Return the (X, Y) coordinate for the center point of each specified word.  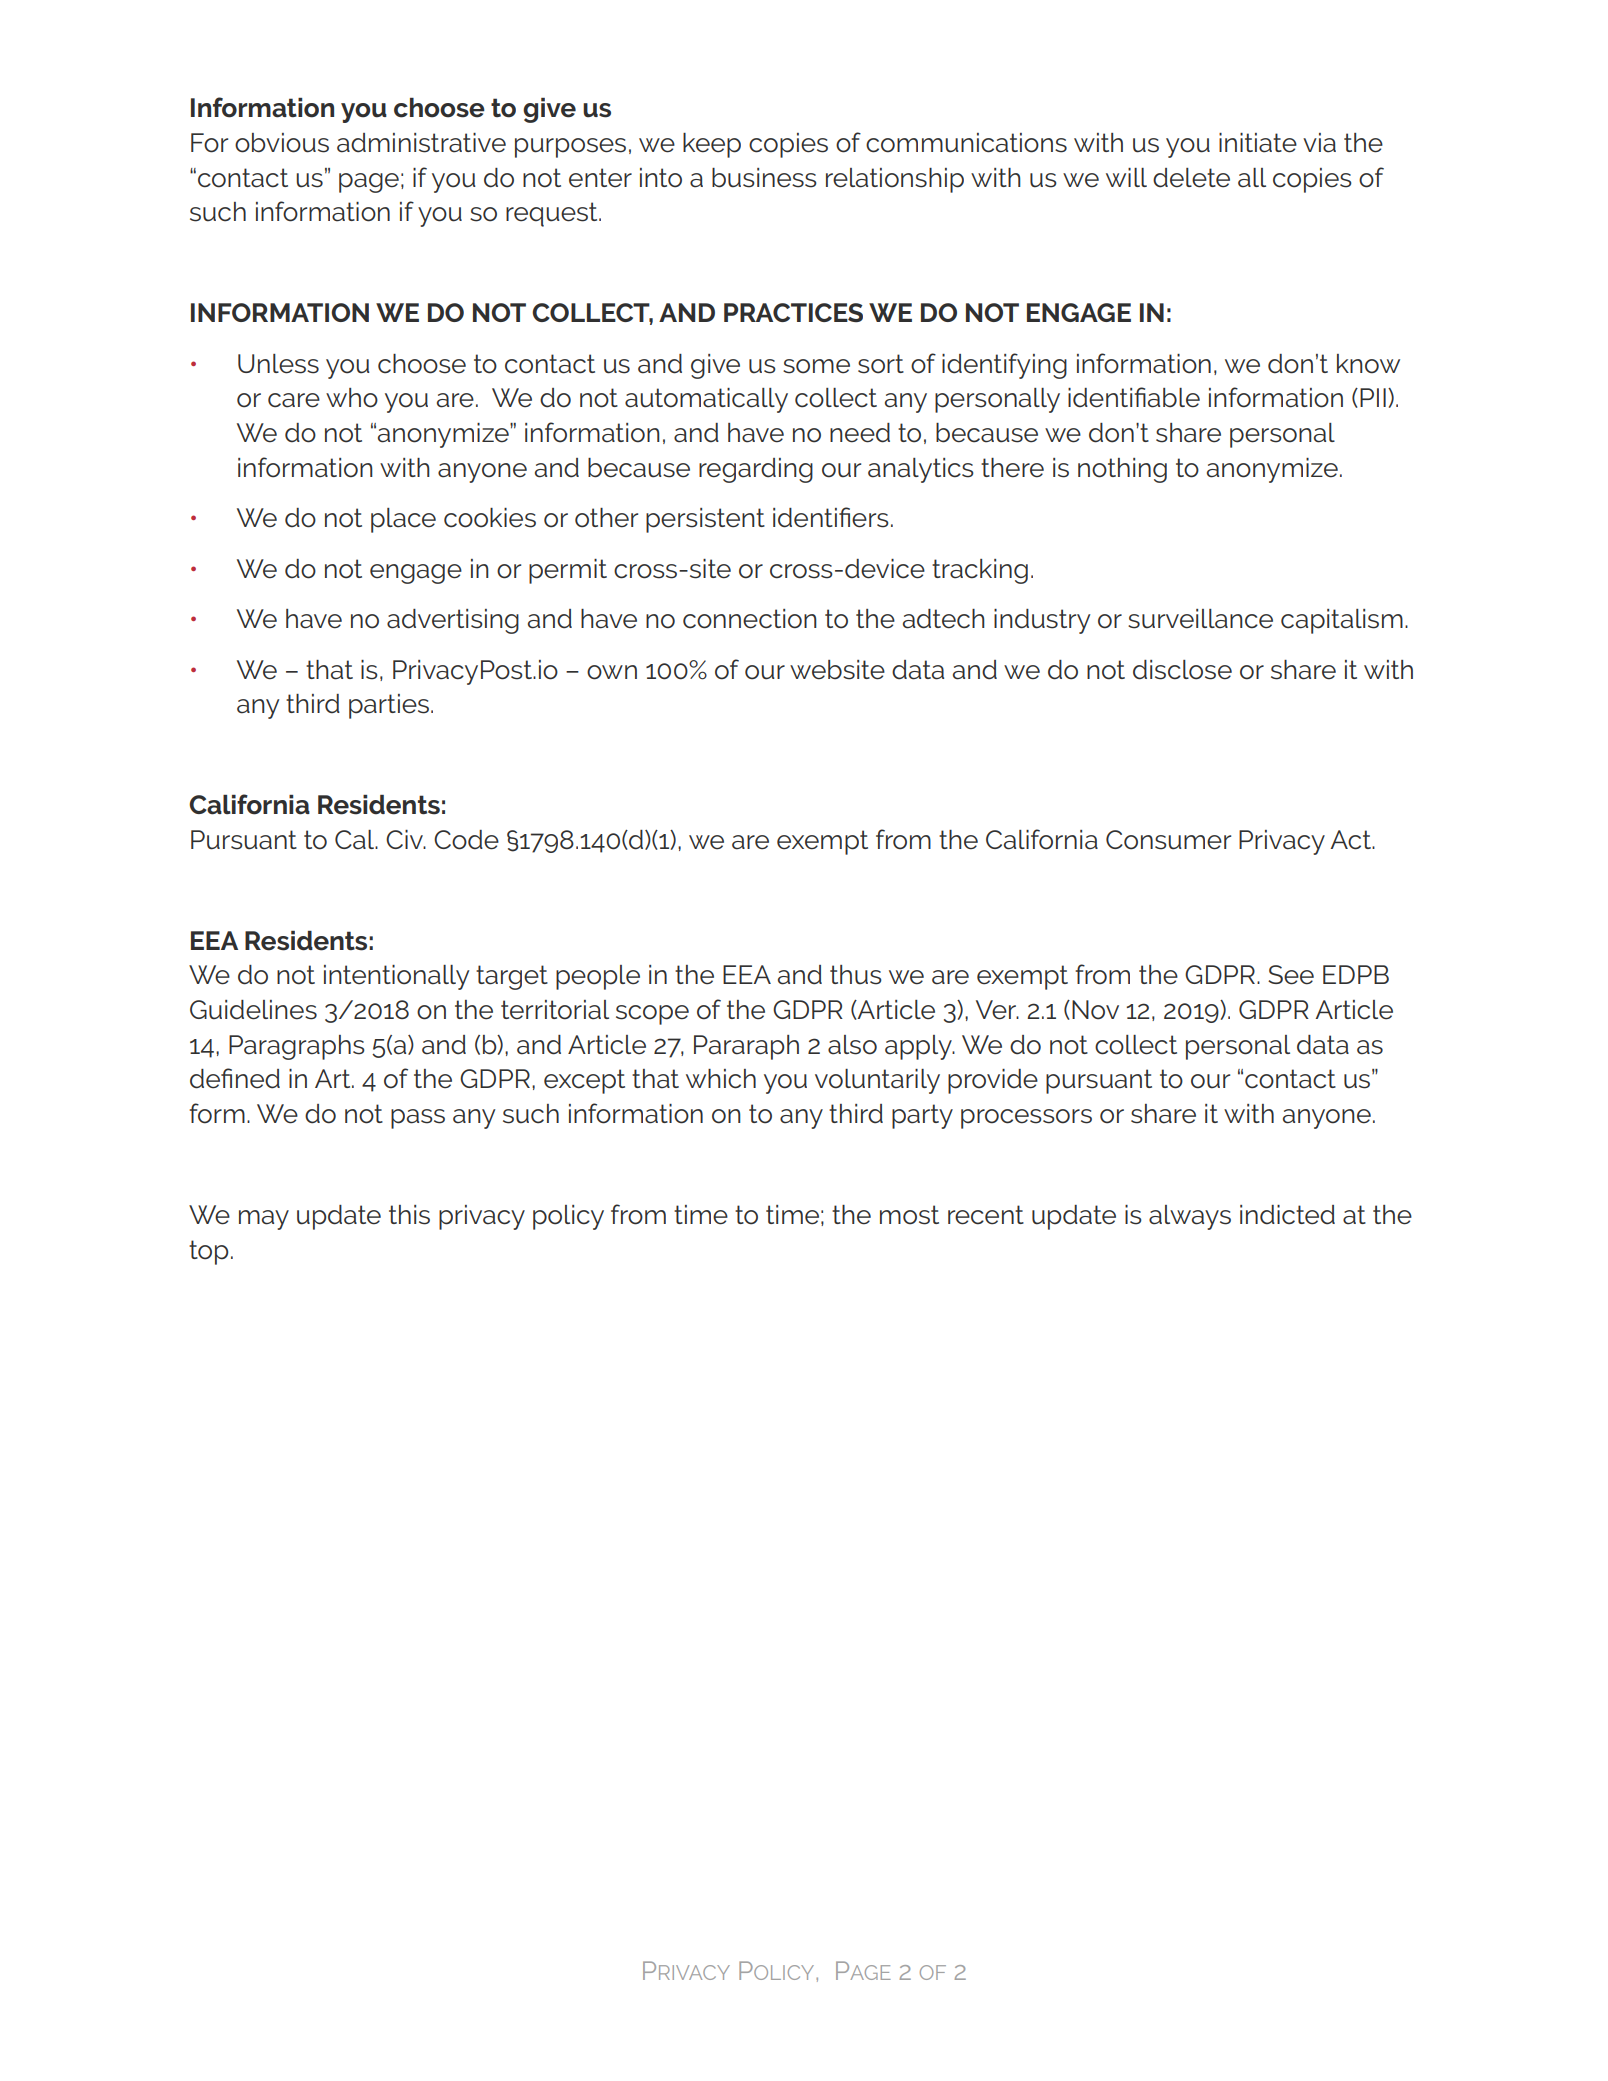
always (1190, 1217)
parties (389, 706)
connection (750, 619)
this (409, 1215)
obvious (282, 143)
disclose (1182, 670)
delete (1191, 178)
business (764, 178)
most (909, 1215)
